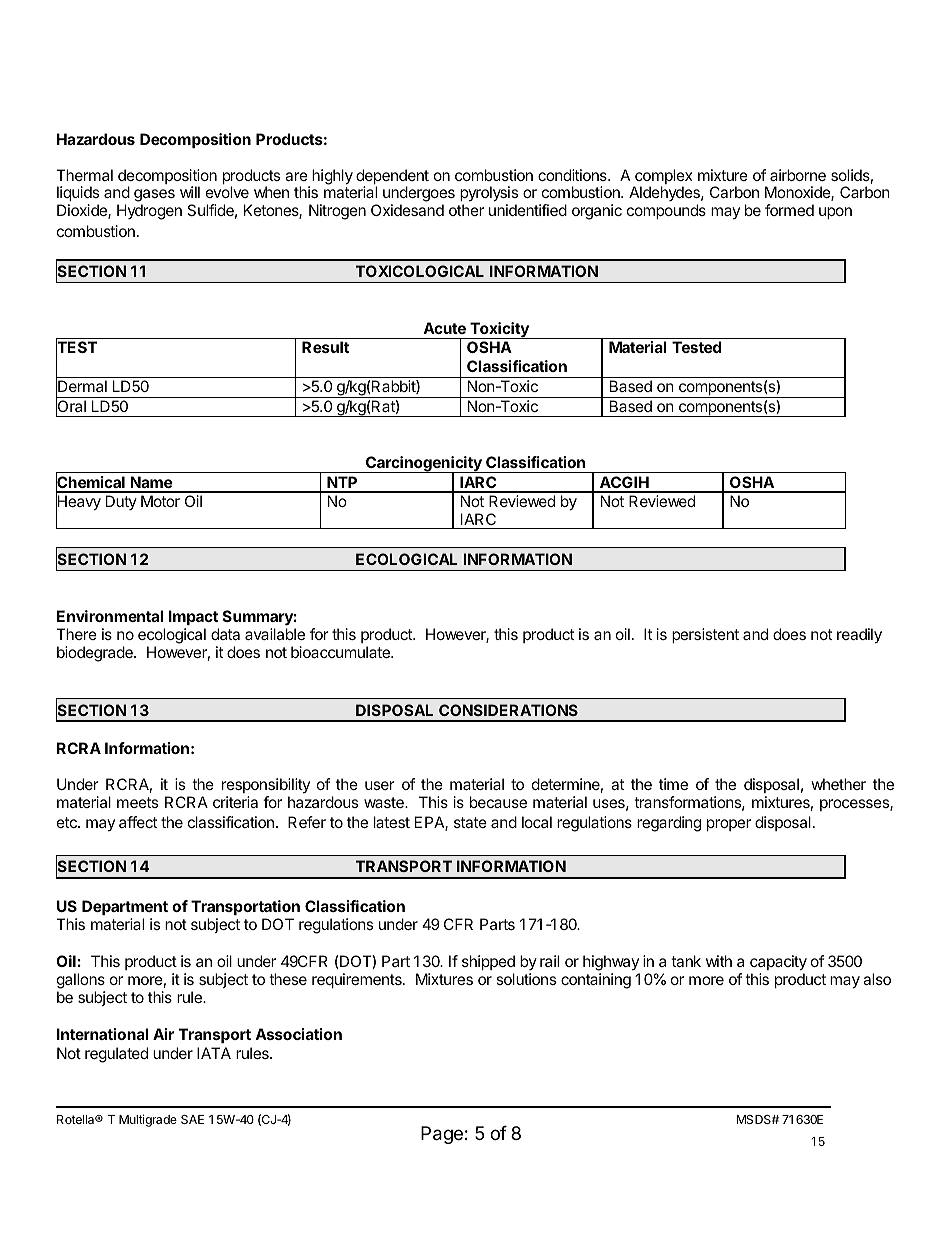  What do you see at coordinates (466, 210) in the screenshot?
I see `other` at bounding box center [466, 210].
